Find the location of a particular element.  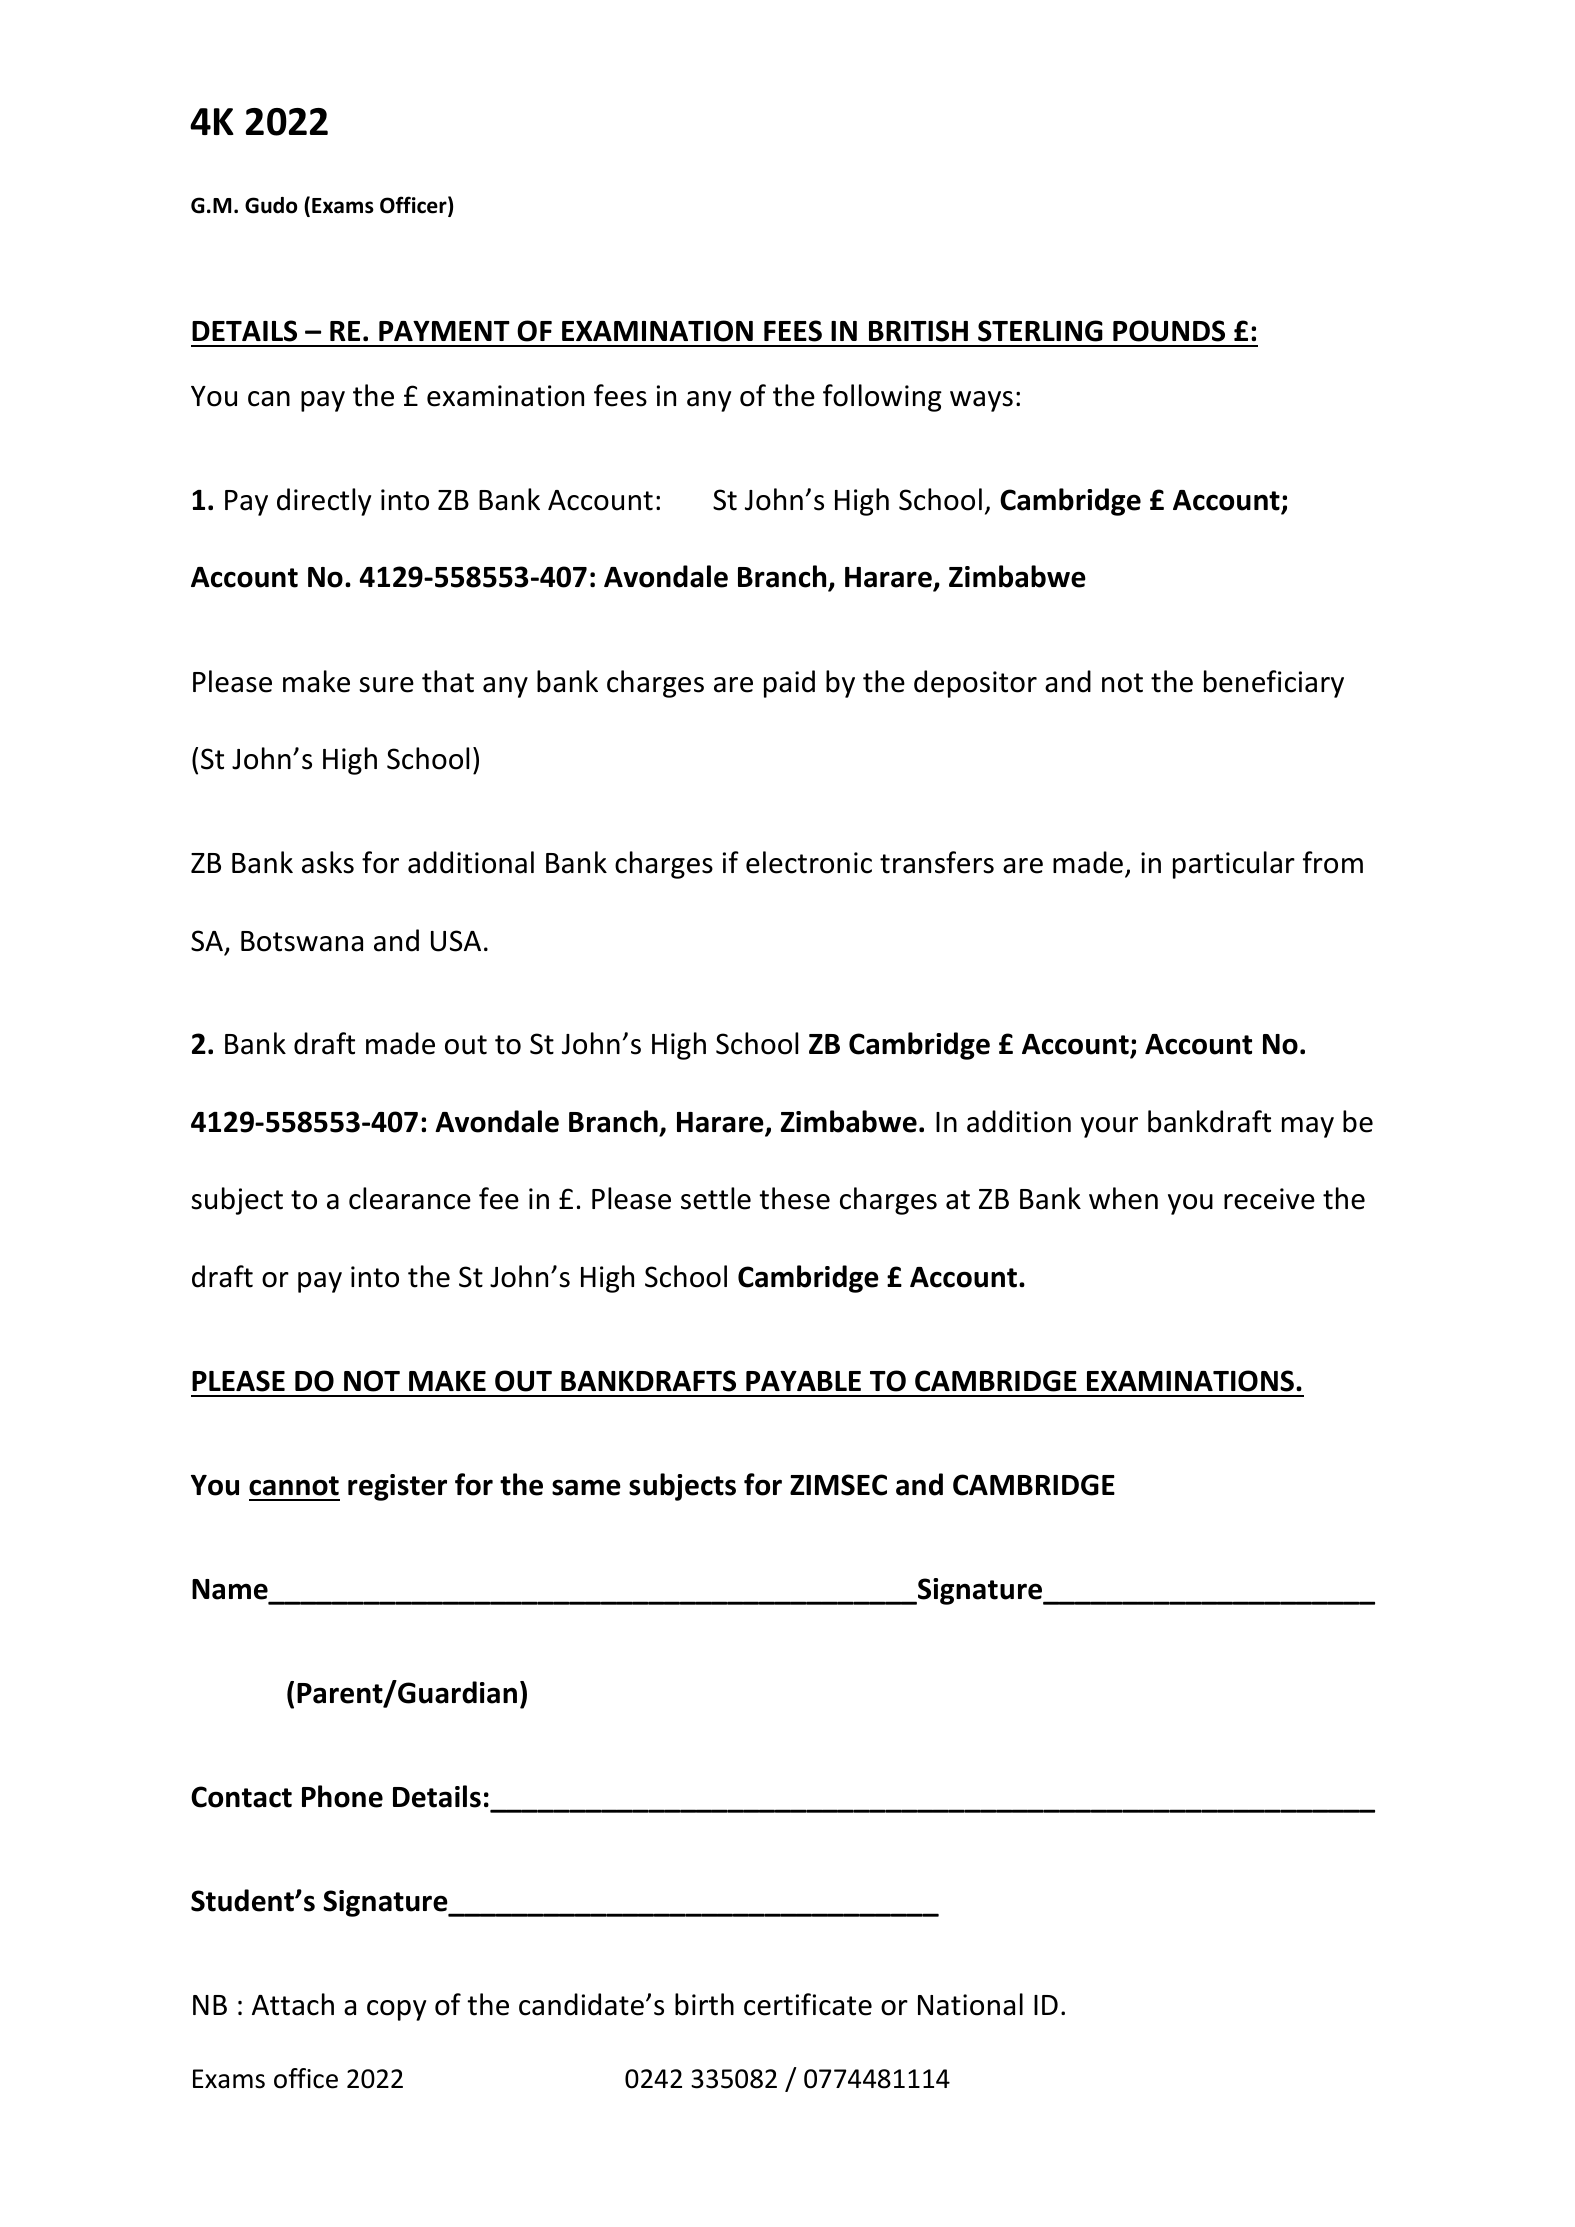

POUNDS is located at coordinates (1169, 331).
